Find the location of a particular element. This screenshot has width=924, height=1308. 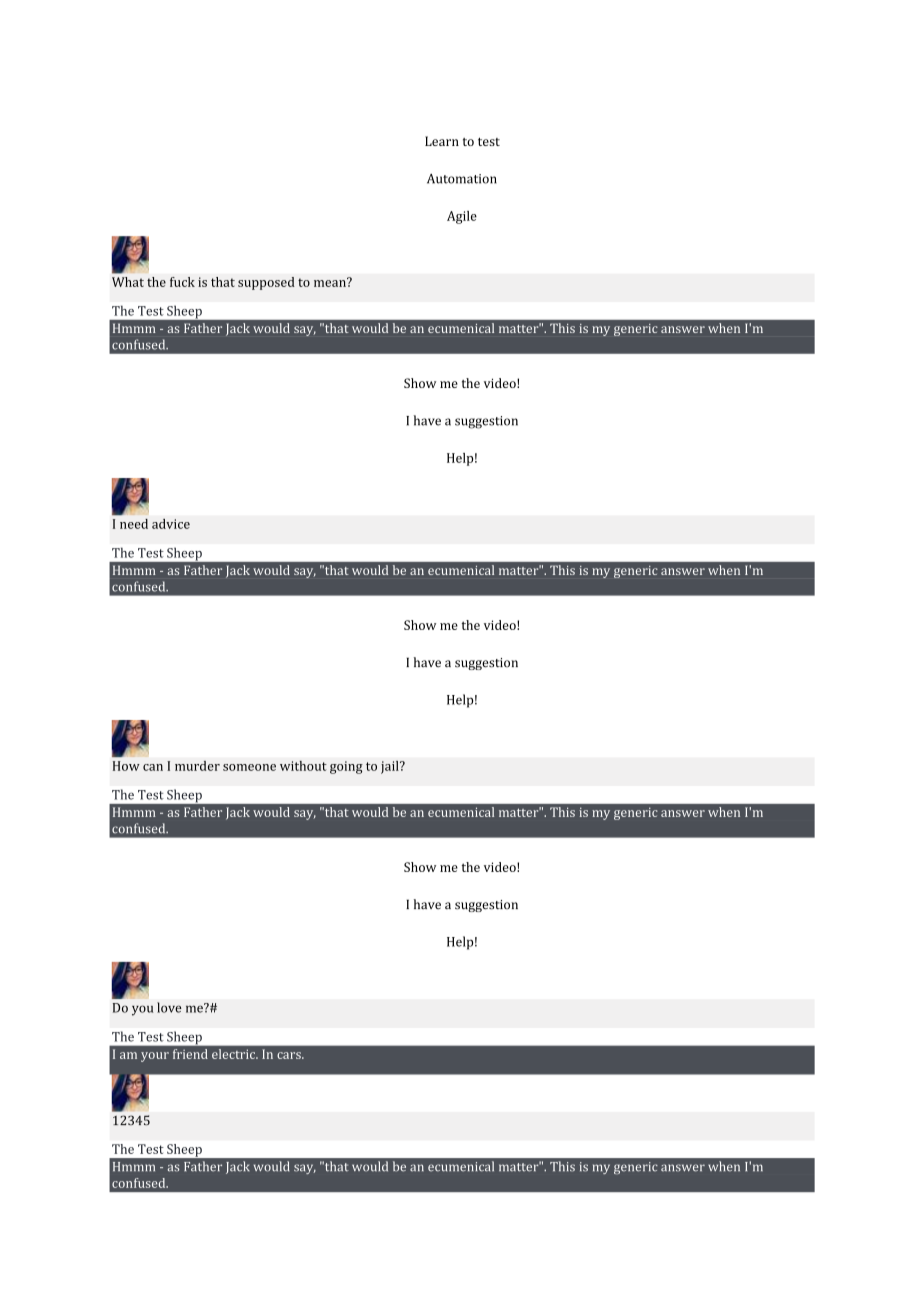

Learn is located at coordinates (442, 141).
